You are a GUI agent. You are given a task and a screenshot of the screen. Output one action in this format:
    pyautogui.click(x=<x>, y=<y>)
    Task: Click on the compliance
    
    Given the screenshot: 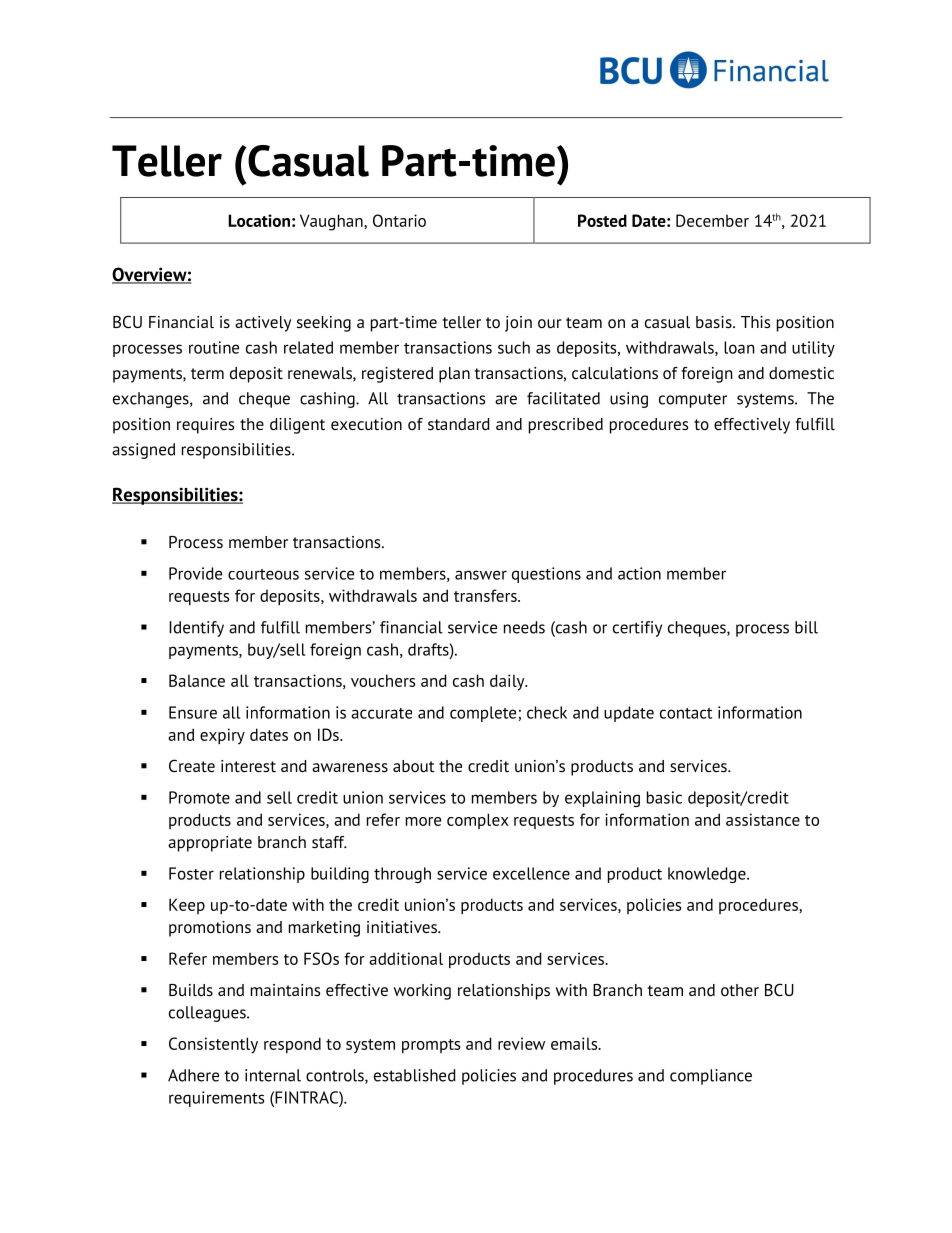 What is the action you would take?
    pyautogui.click(x=711, y=1077)
